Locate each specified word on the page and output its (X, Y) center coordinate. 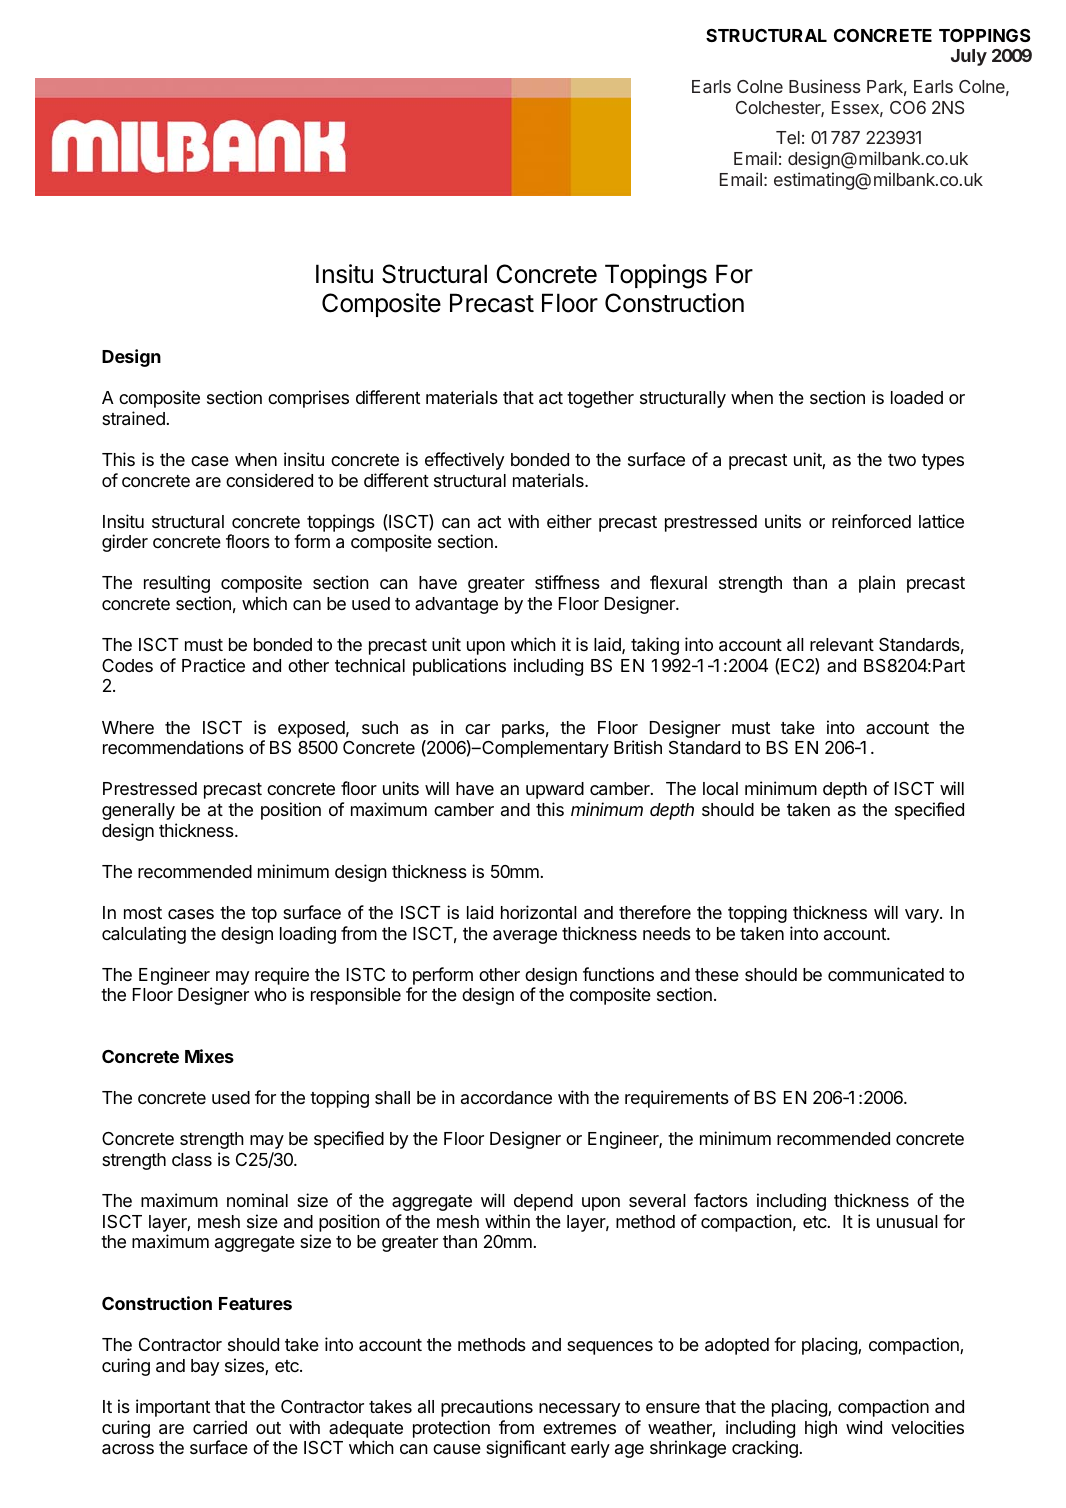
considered (269, 480)
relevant (842, 644)
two (902, 460)
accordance (506, 1097)
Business (825, 86)
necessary (579, 1410)
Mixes (209, 1056)
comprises (308, 399)
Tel (788, 137)
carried (220, 1427)
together (600, 399)
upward (555, 790)
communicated (886, 974)
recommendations (173, 747)
